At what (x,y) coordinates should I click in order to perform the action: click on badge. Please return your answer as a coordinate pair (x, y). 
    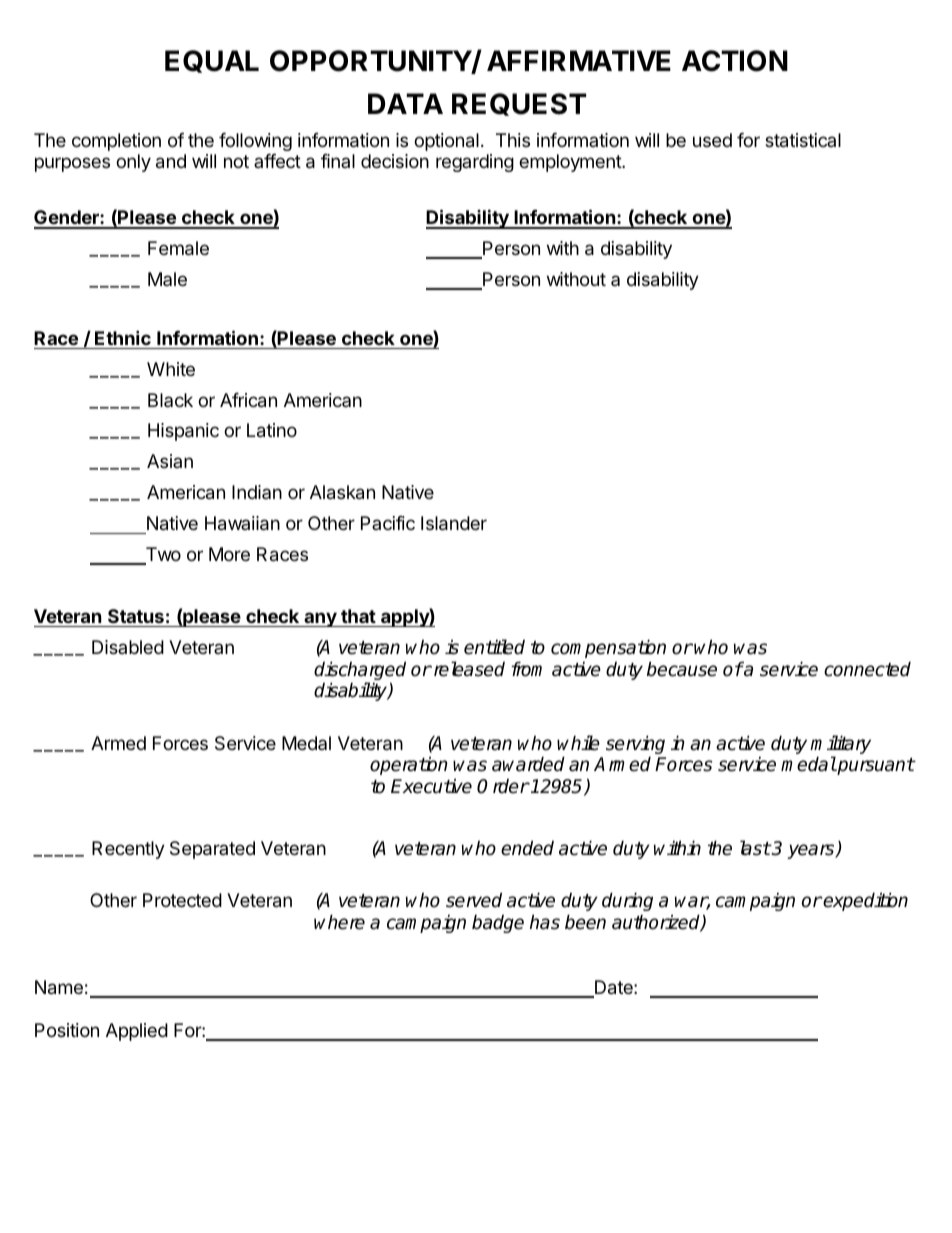
    Looking at the image, I should click on (498, 923).
